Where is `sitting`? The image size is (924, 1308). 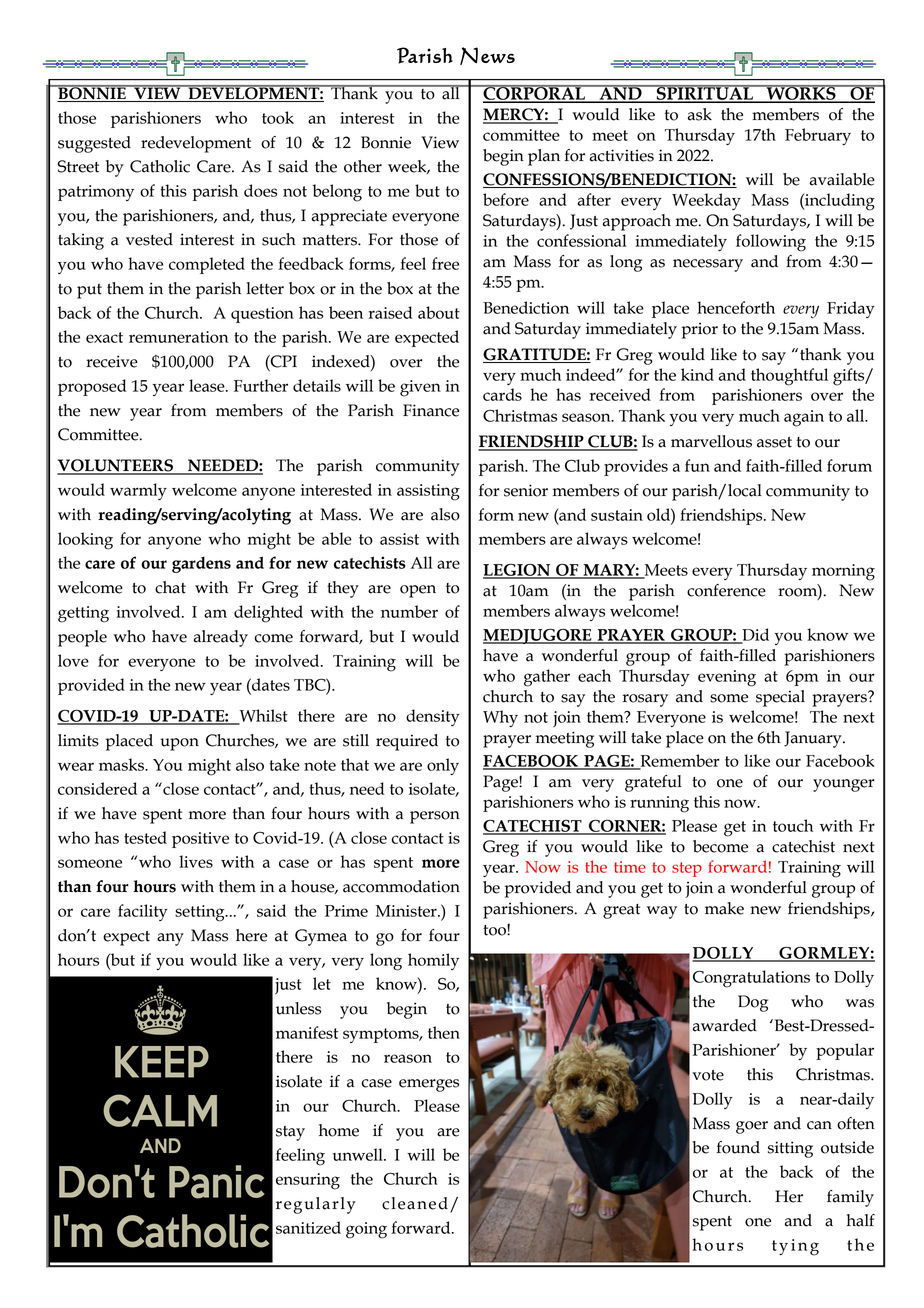
sitting is located at coordinates (790, 1149).
